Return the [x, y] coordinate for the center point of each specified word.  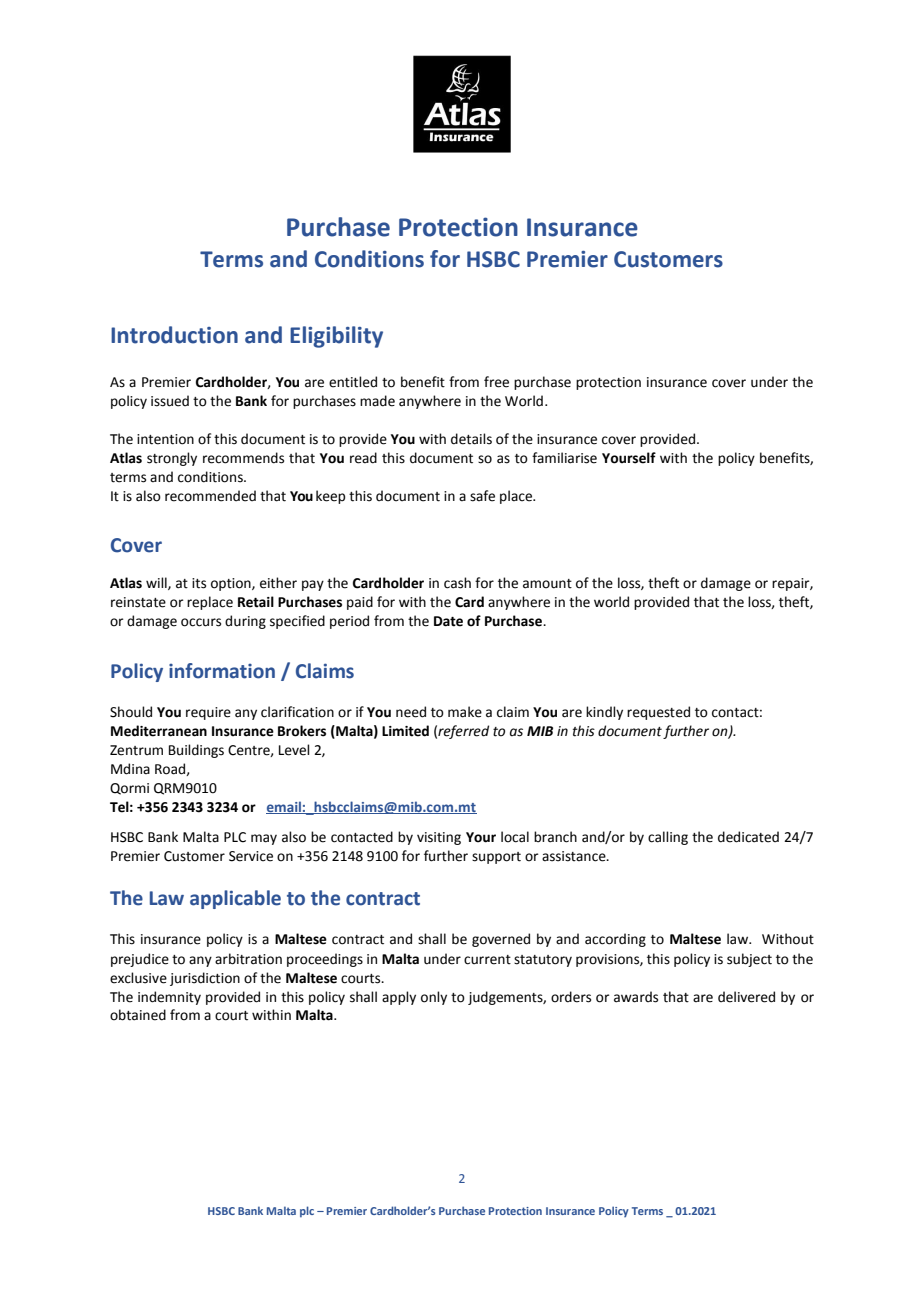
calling [668, 838]
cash [457, 583]
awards [636, 997]
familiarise [564, 458]
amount [547, 584]
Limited [405, 731]
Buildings [196, 751]
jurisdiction [205, 979]
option [232, 584]
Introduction [174, 335]
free [496, 382]
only [434, 998]
